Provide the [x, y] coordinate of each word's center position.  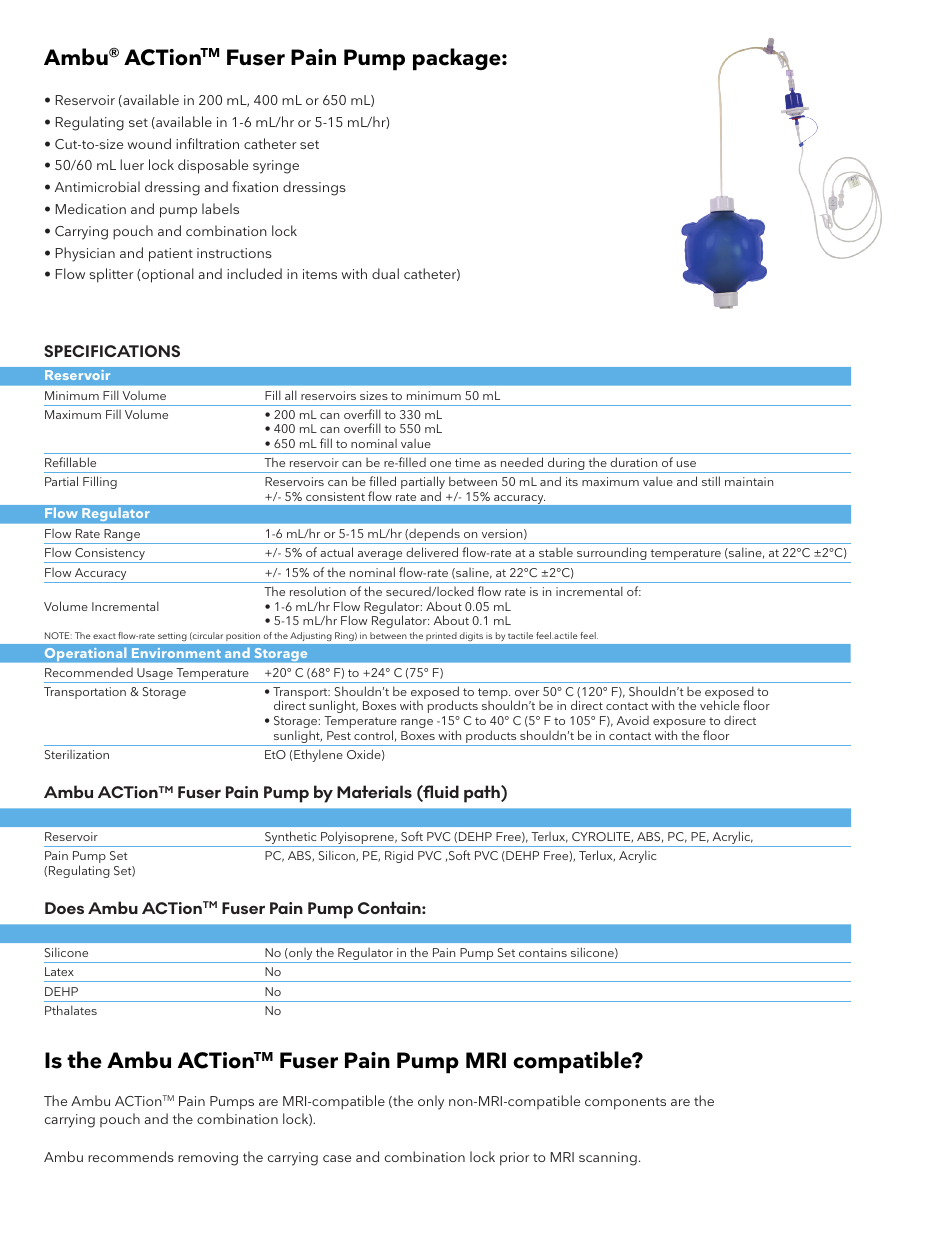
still [711, 481]
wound [149, 143]
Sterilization [77, 754]
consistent [335, 496]
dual [385, 273]
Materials [374, 791]
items [320, 274]
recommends [131, 1156]
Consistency [110, 555]
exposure [680, 725]
